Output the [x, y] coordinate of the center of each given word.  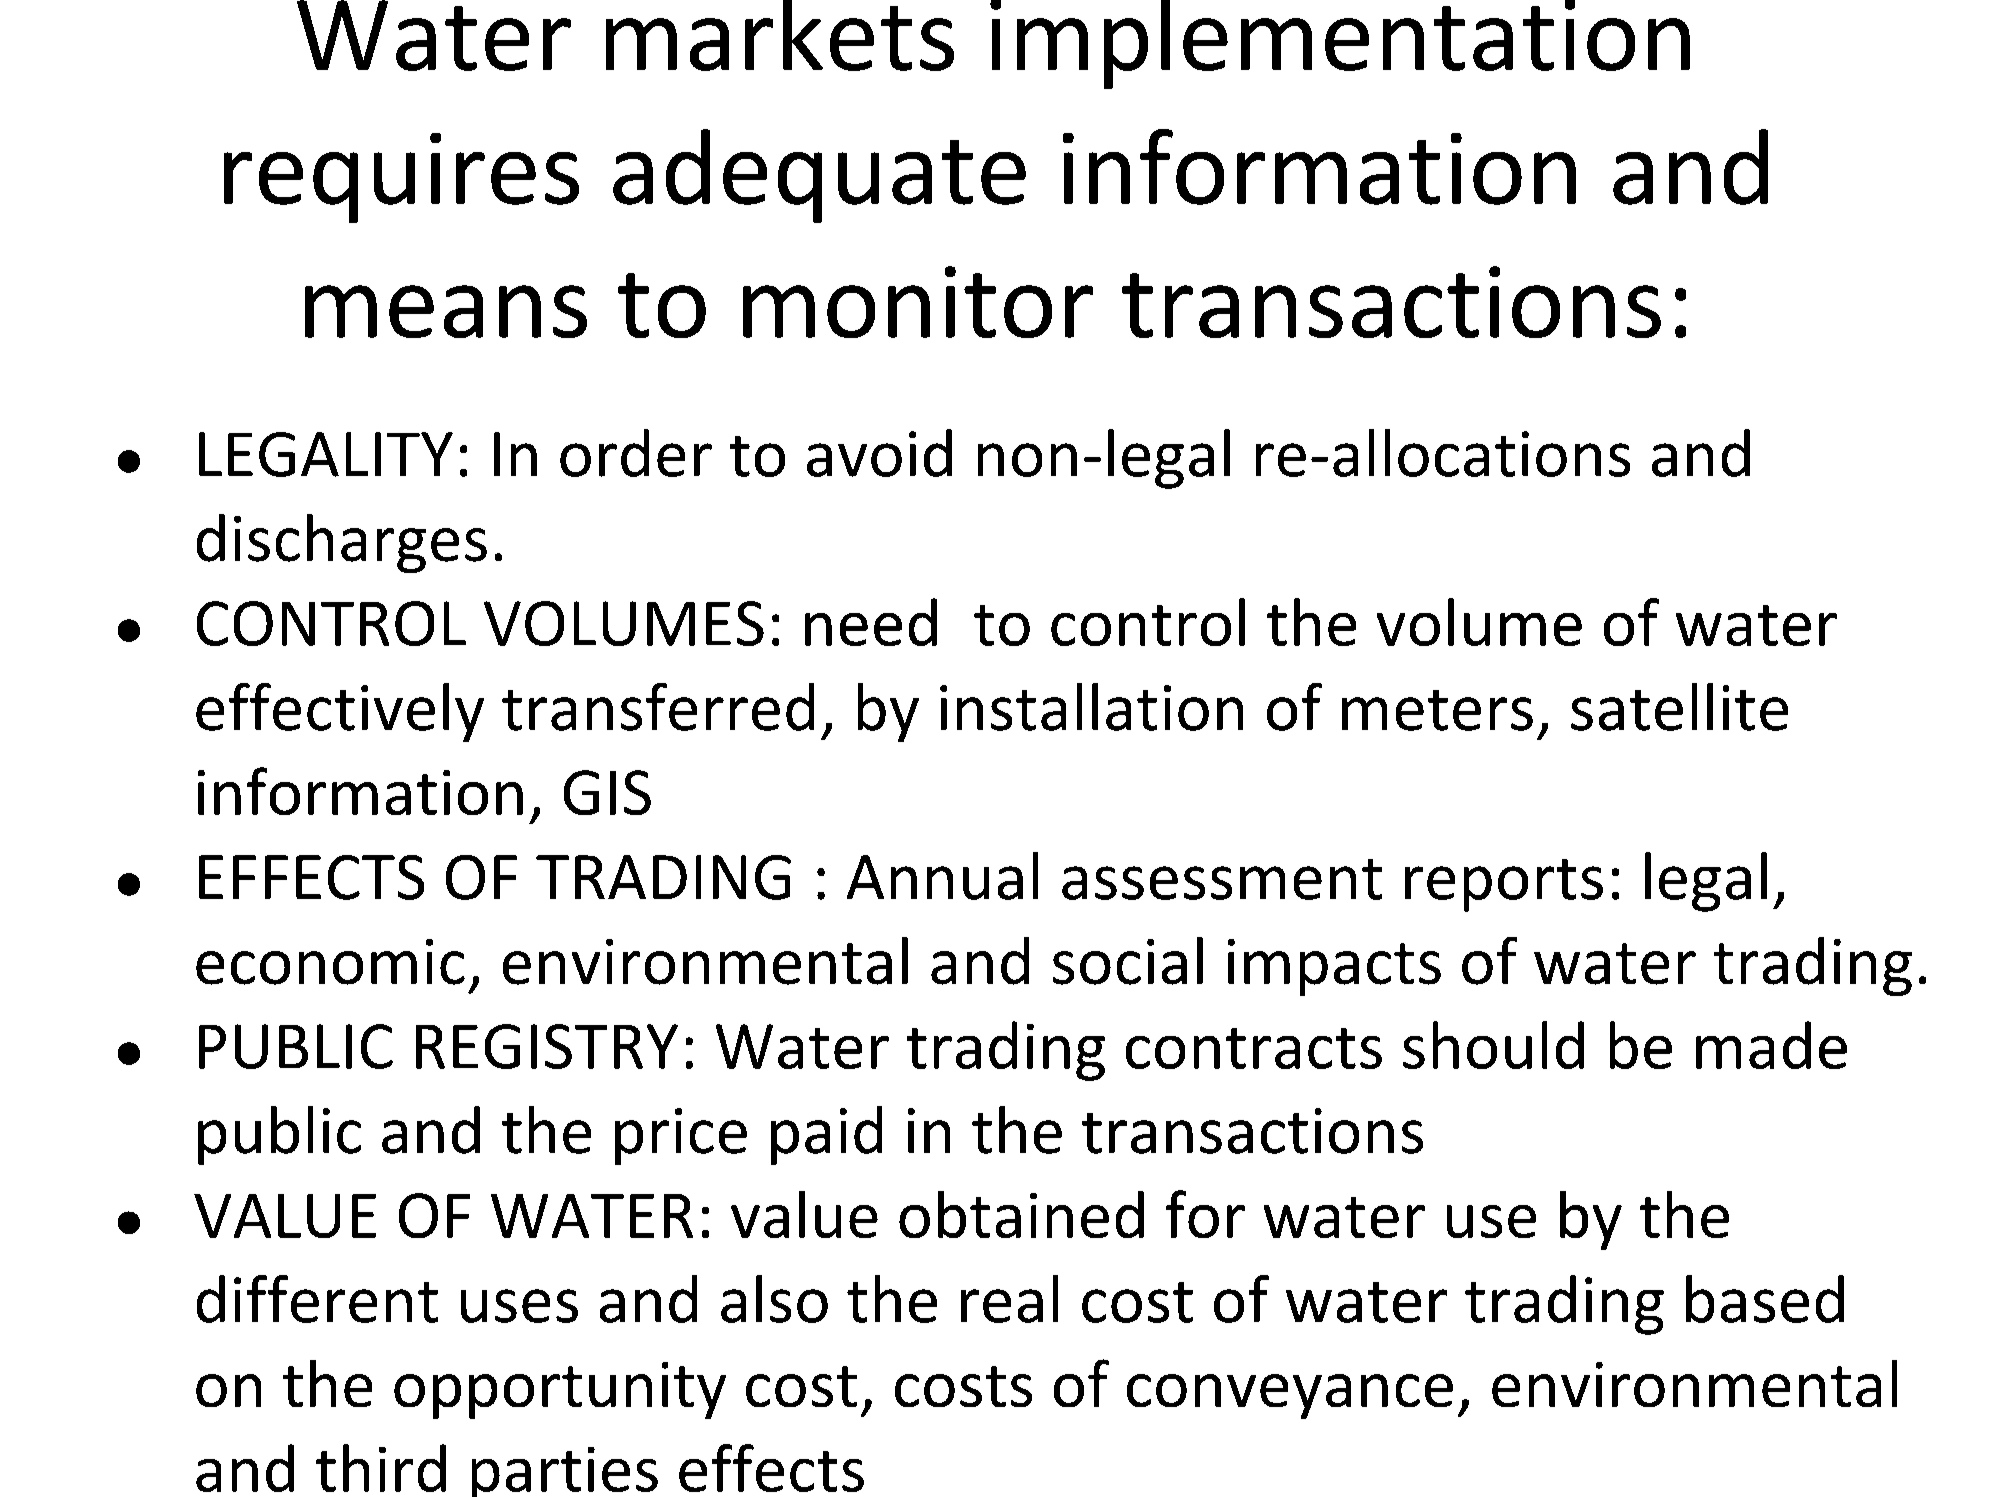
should [1493, 1045]
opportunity [560, 1390]
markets [780, 35]
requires [401, 178]
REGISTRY [547, 1046]
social [1128, 961]
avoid [879, 453]
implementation [1340, 44]
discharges [342, 543]
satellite [1679, 707]
